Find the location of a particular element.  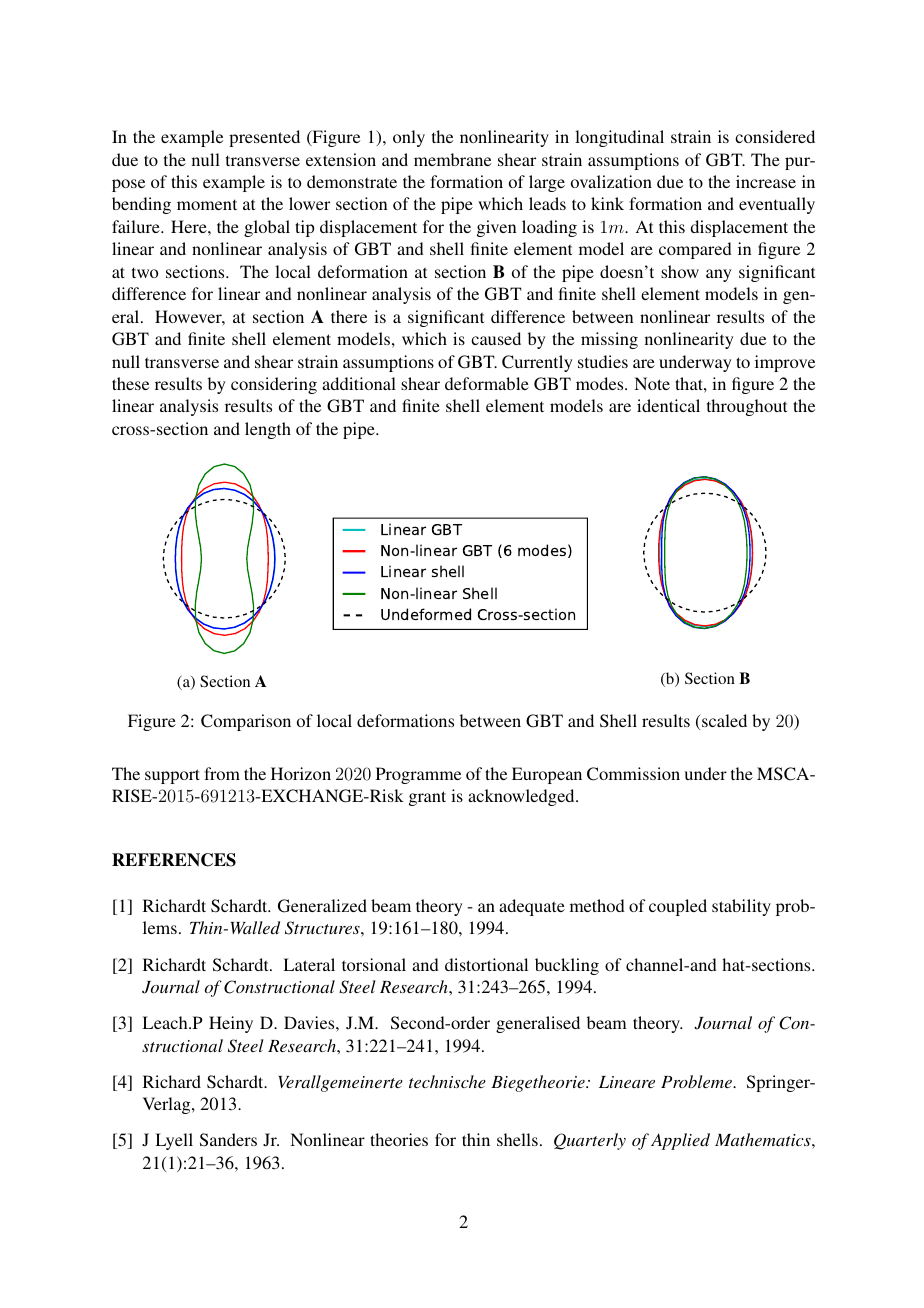

REFERENCES is located at coordinates (174, 860).
